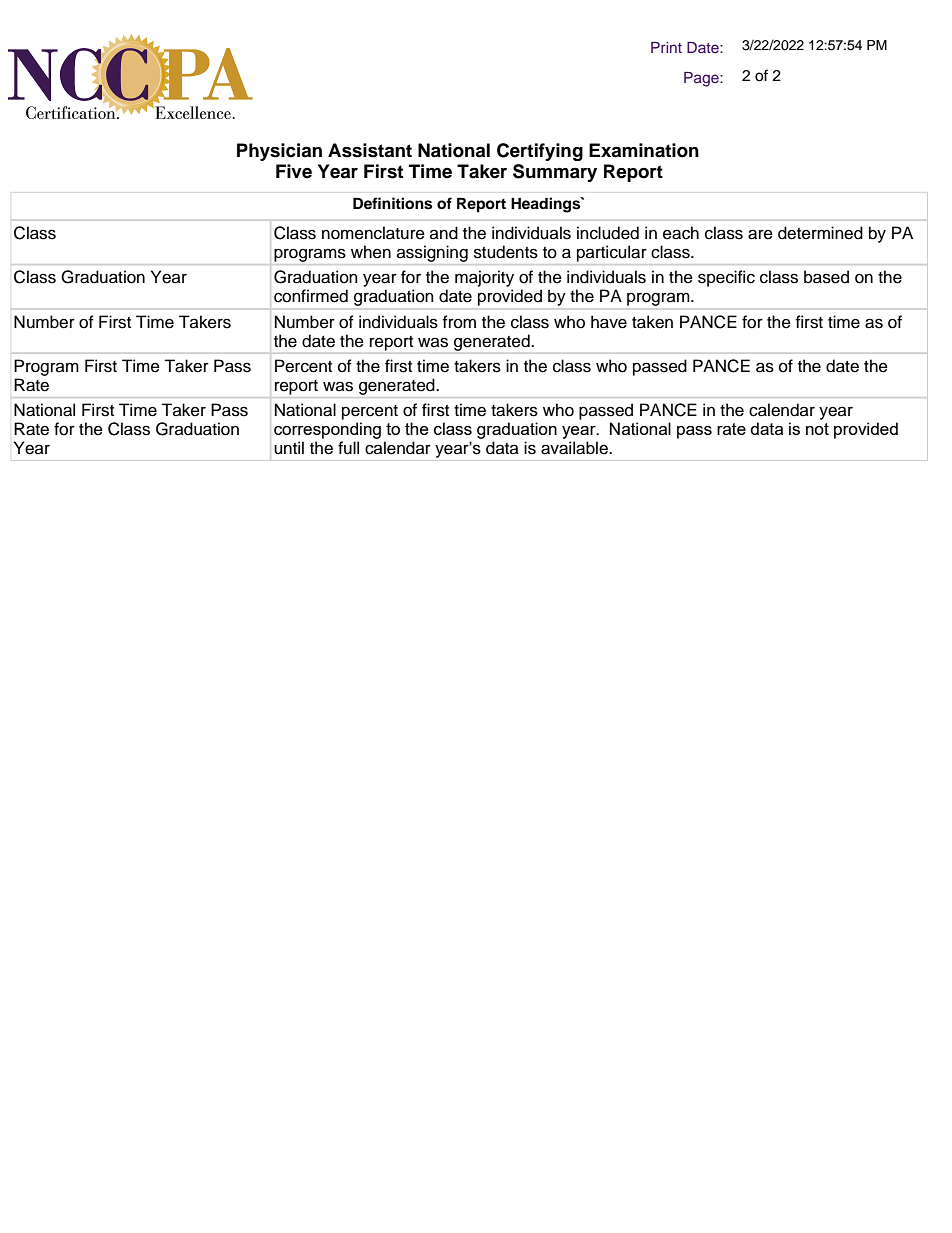 The height and width of the document is (1233, 952). What do you see at coordinates (666, 47) in the document?
I see `Print` at bounding box center [666, 47].
